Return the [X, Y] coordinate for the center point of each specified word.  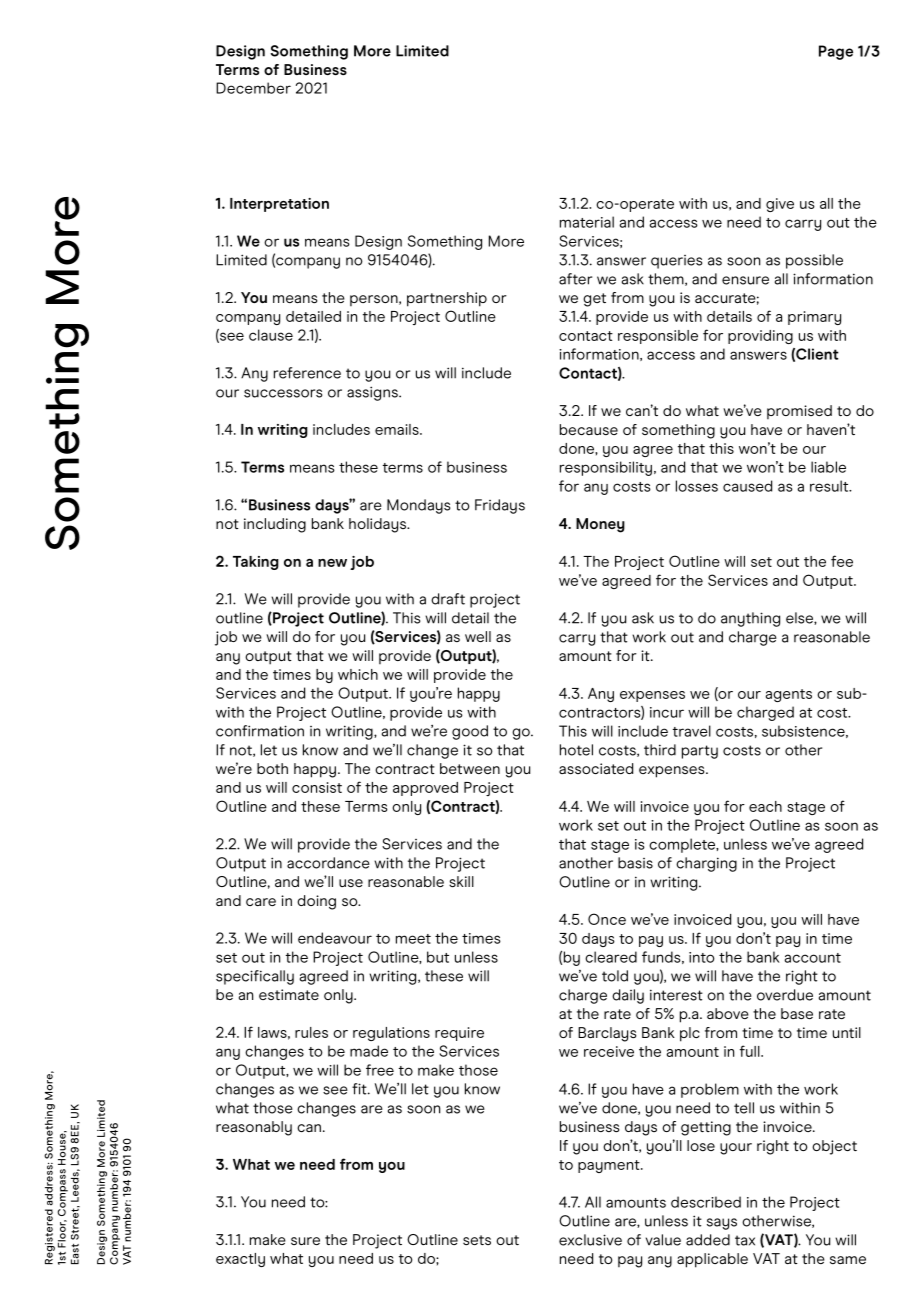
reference [307, 373]
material [587, 222]
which [358, 674]
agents [789, 695]
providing [760, 337]
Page [836, 52]
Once [607, 919]
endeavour [335, 938]
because [589, 429]
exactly [240, 1260]
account [813, 958]
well [478, 636]
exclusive [590, 1240]
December [253, 88]
